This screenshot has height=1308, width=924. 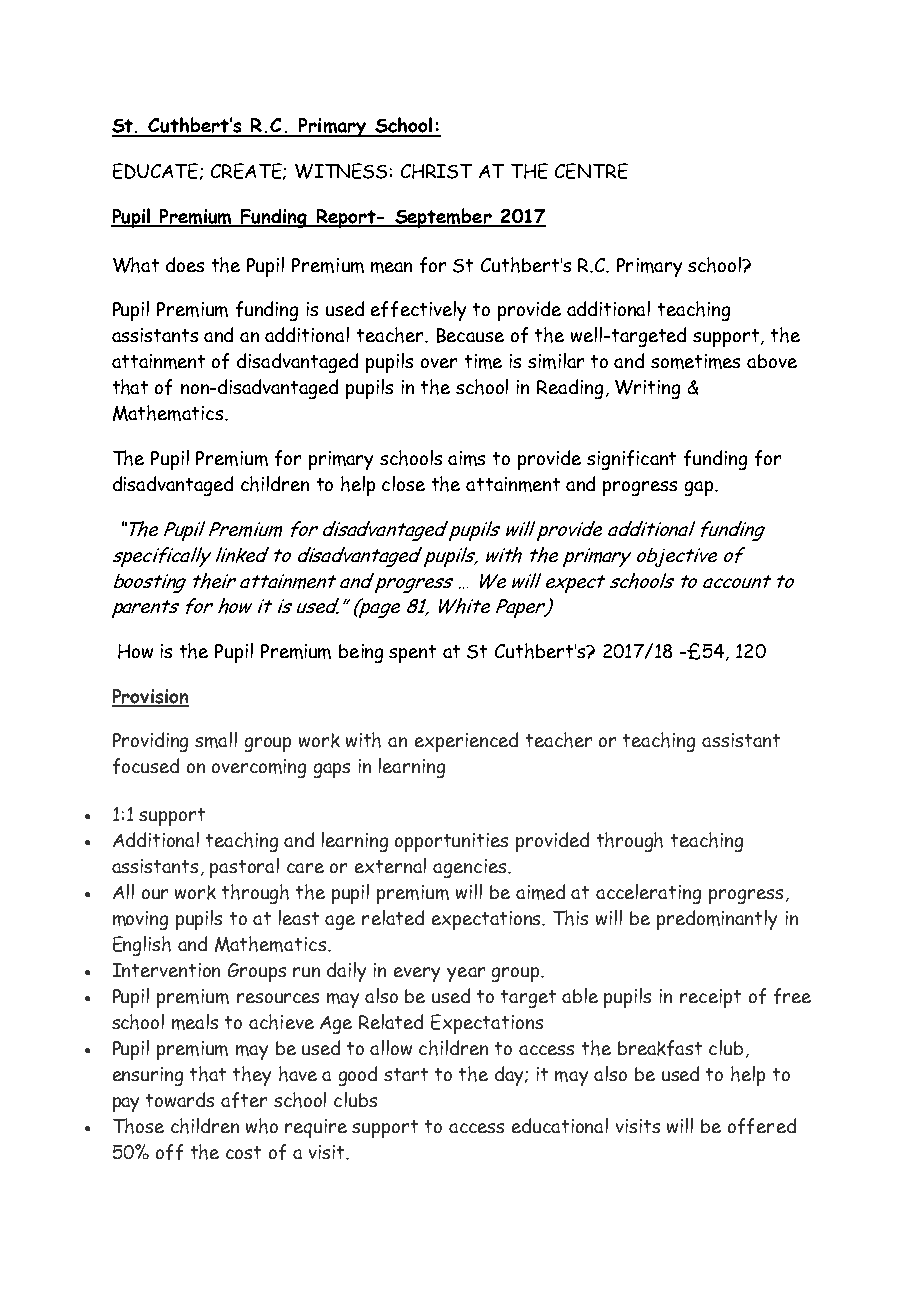 What do you see at coordinates (180, 1099) in the screenshot?
I see `towards` at bounding box center [180, 1099].
